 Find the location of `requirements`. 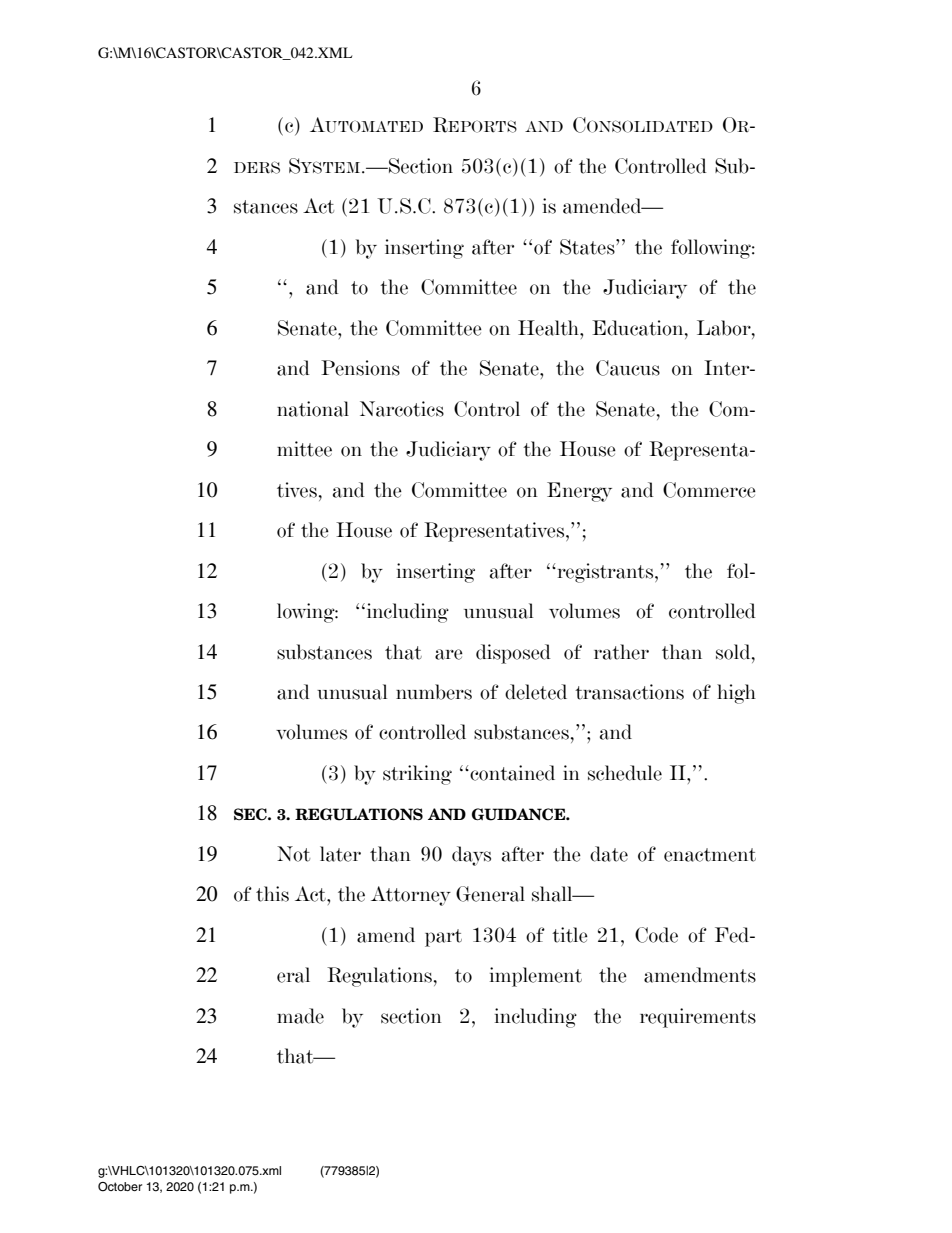

requirements is located at coordinates (698, 1018).
